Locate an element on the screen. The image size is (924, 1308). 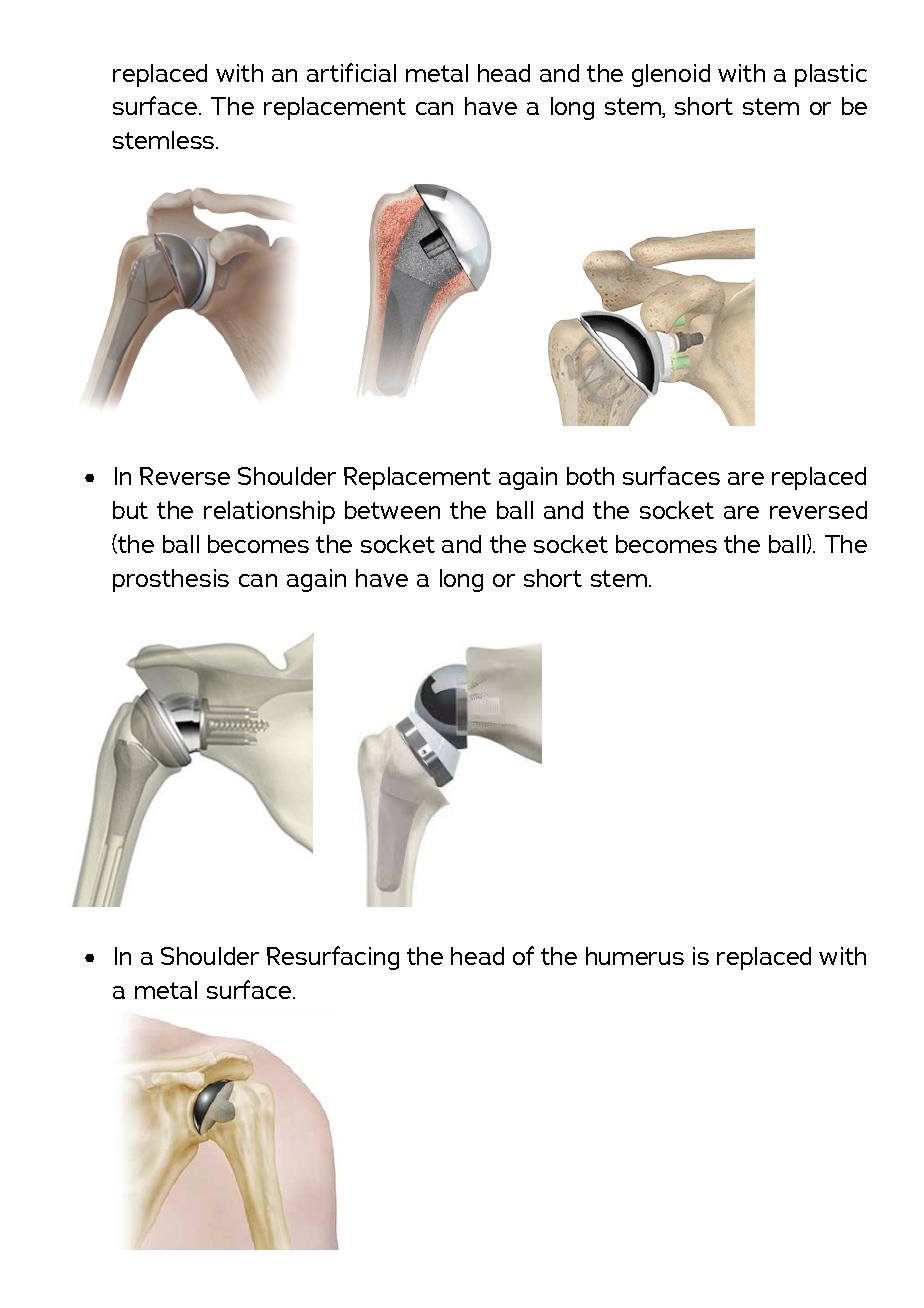
plastic is located at coordinates (831, 75).
